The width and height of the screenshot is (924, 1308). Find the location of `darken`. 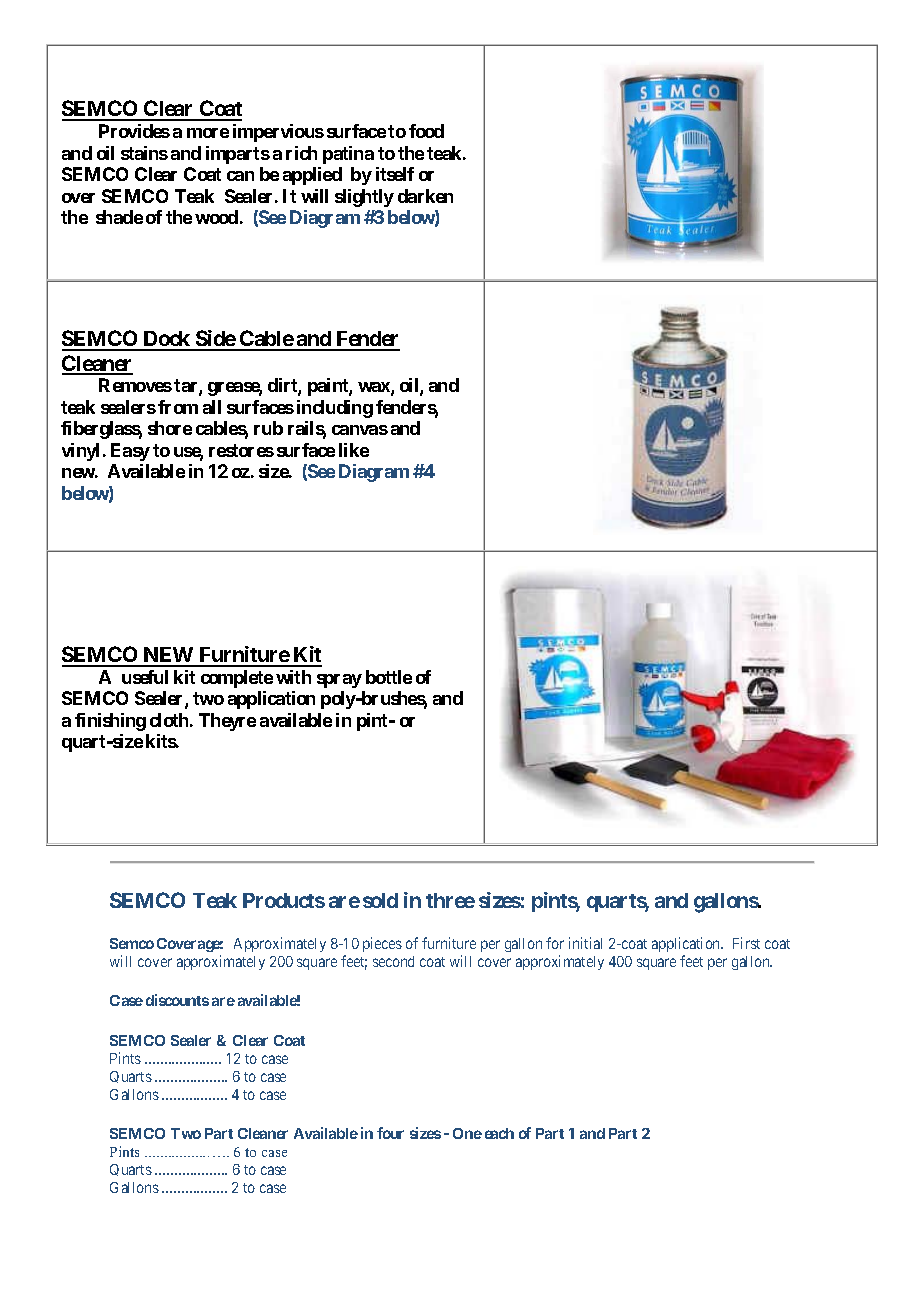

darken is located at coordinates (425, 196).
